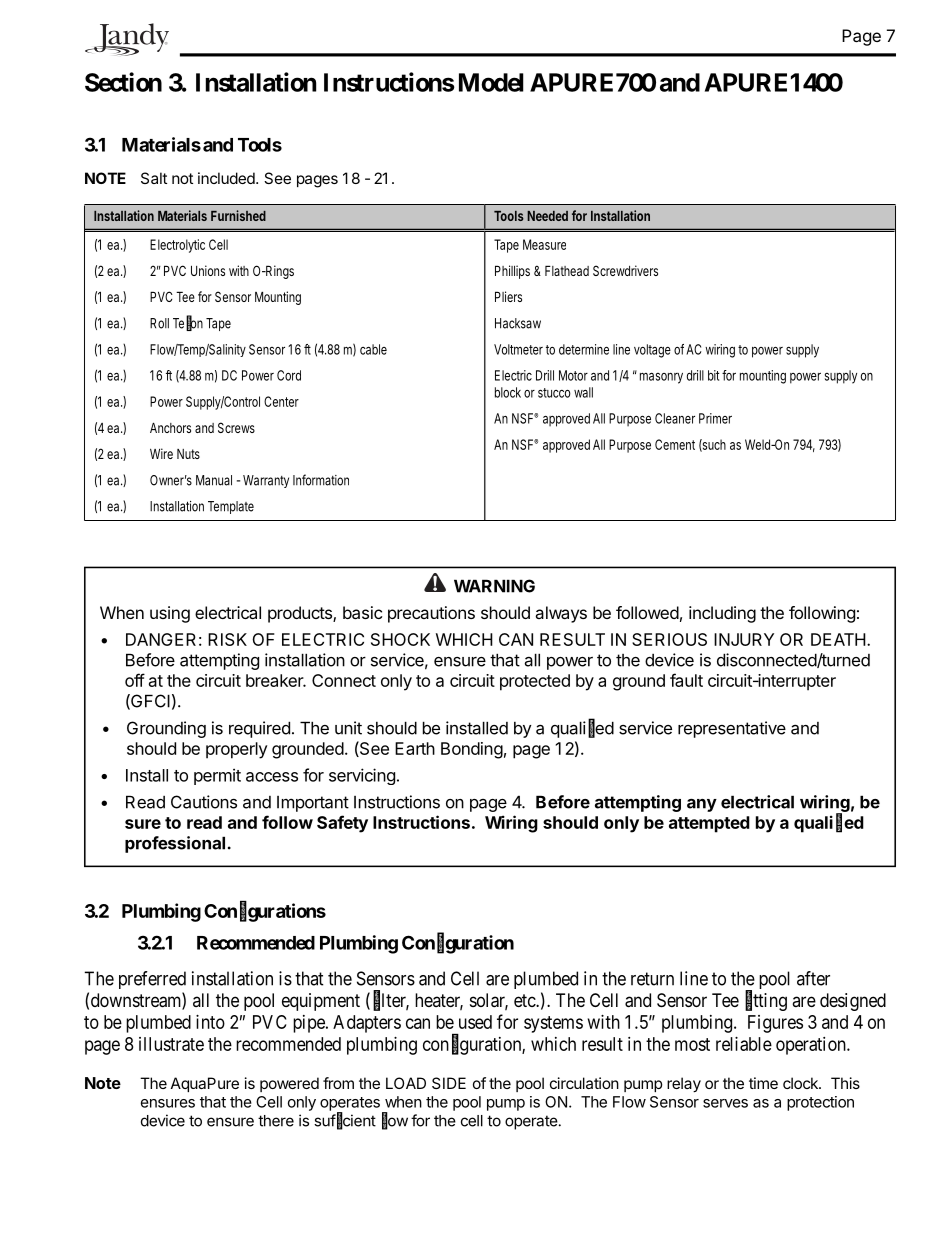 The width and height of the image is (952, 1233). What do you see at coordinates (227, 178) in the image?
I see `included` at bounding box center [227, 178].
